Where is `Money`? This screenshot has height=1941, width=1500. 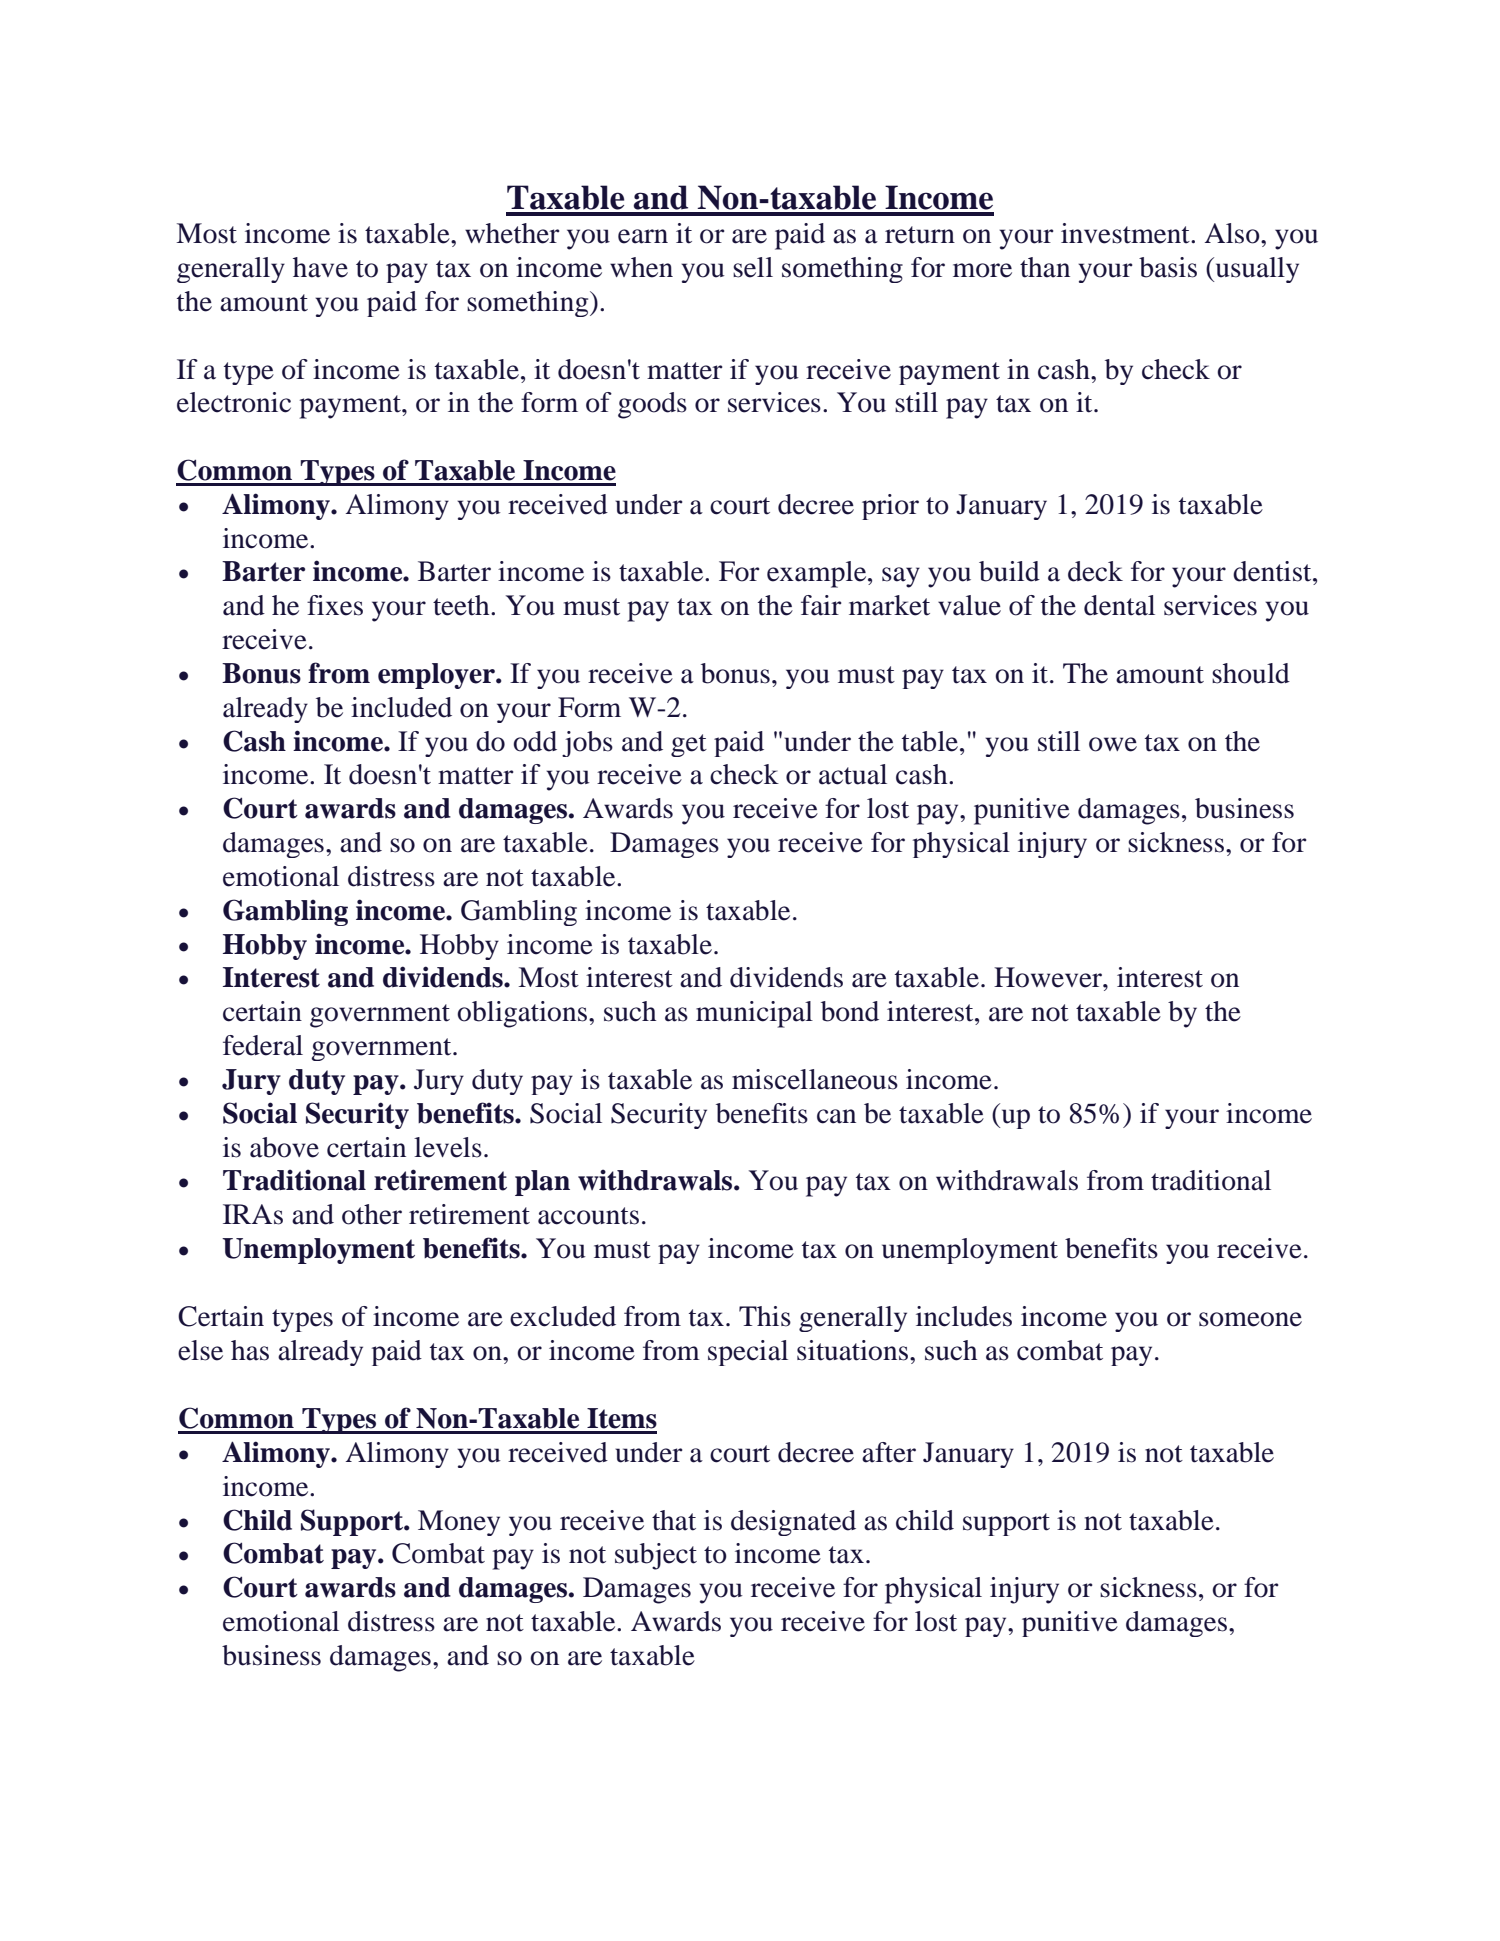
Money is located at coordinates (459, 1523).
